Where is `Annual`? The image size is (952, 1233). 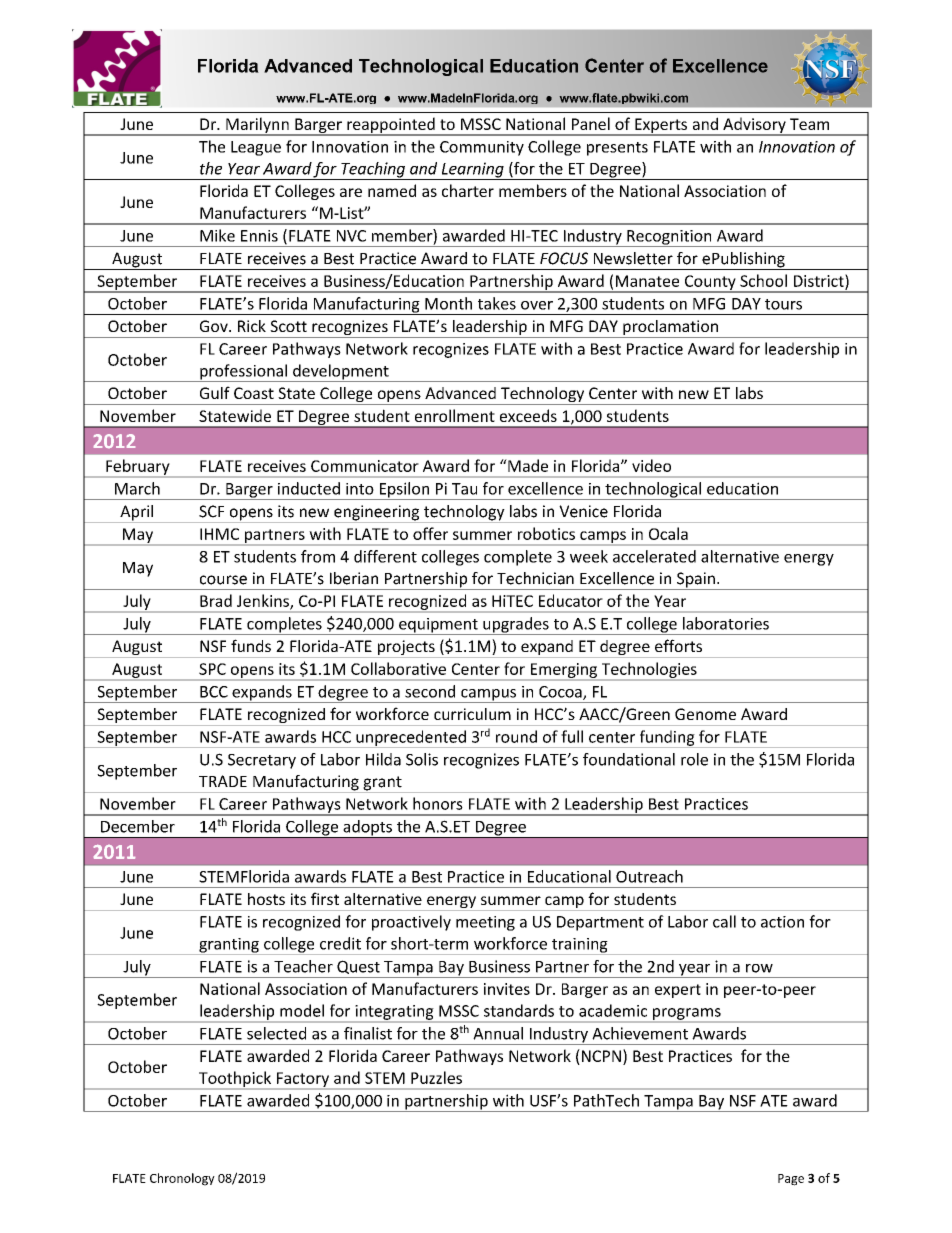 Annual is located at coordinates (498, 1033).
